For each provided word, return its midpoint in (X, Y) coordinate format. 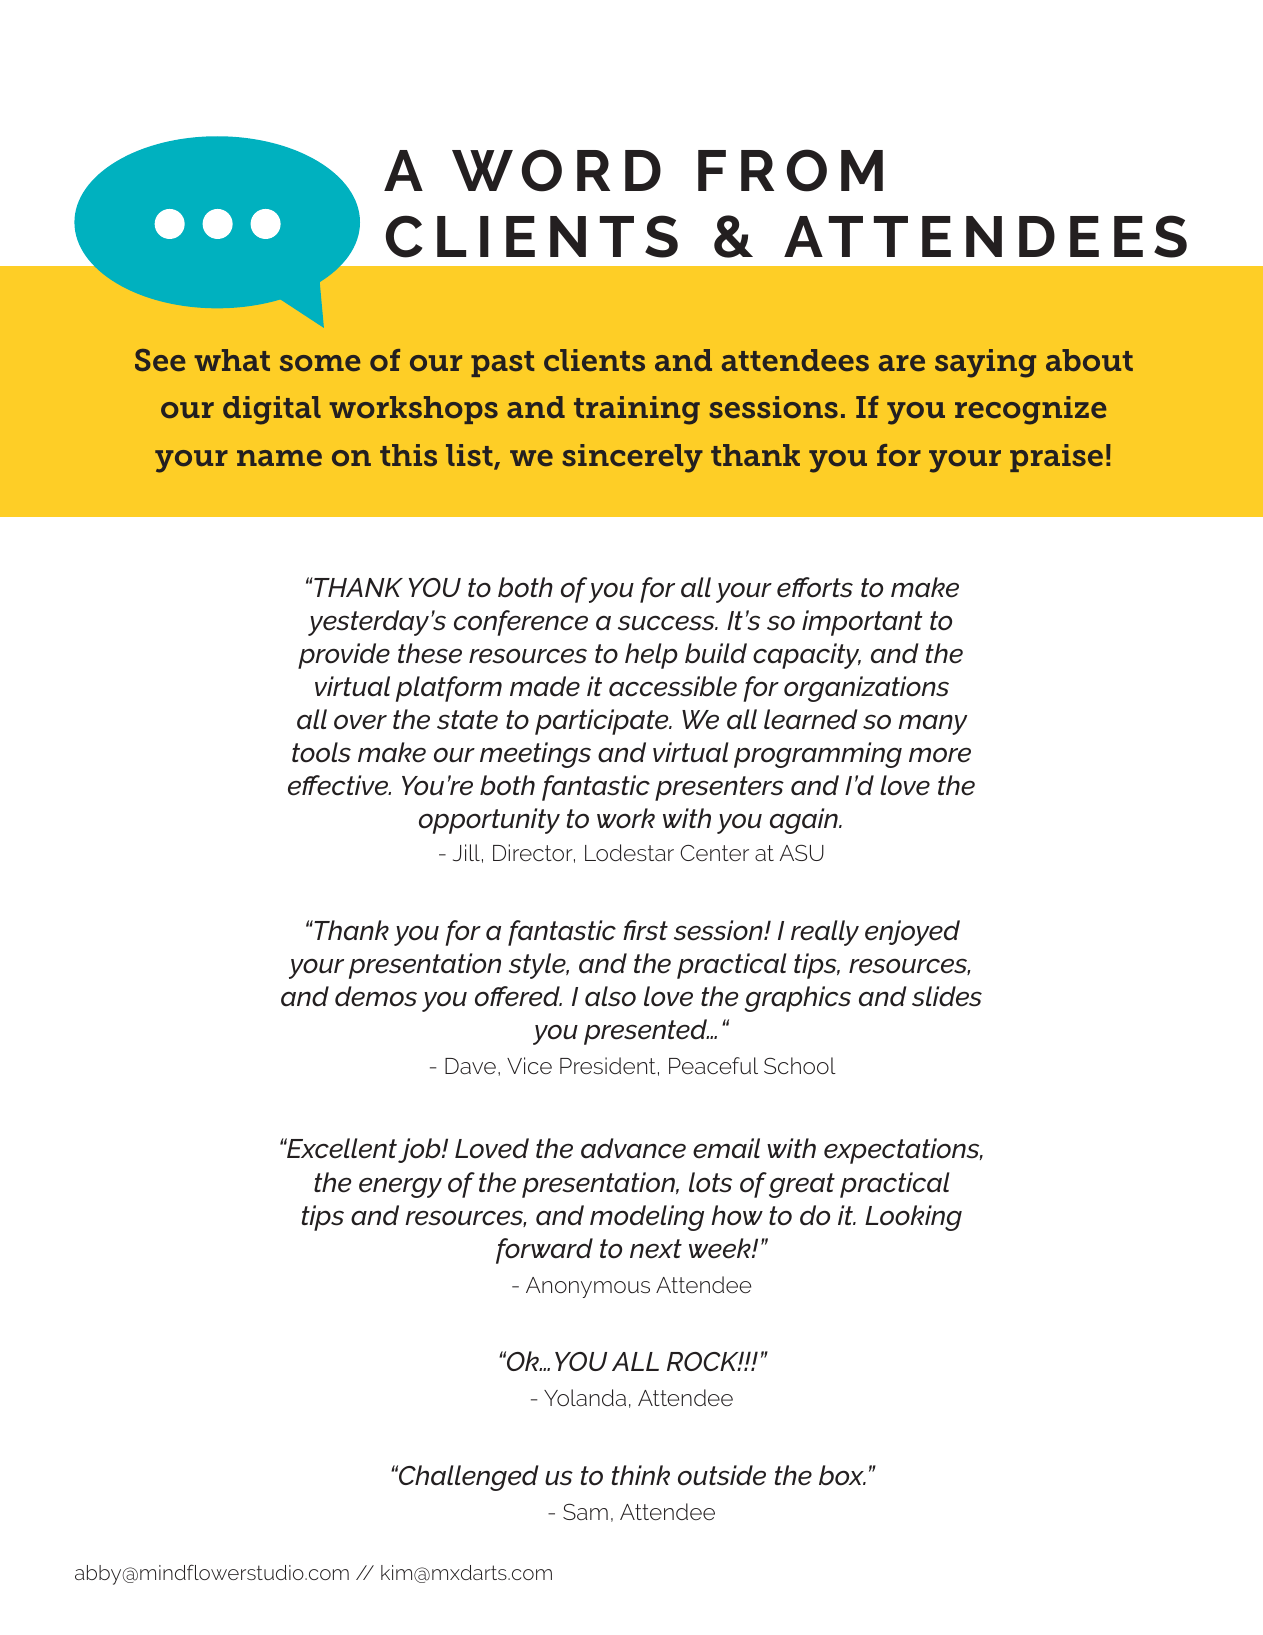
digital (272, 410)
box (842, 1475)
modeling (647, 1218)
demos (376, 996)
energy (400, 1187)
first (645, 930)
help (651, 656)
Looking (913, 1218)
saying (985, 363)
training (637, 410)
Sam (585, 1512)
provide (344, 656)
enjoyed (912, 933)
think (641, 1475)
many (932, 724)
